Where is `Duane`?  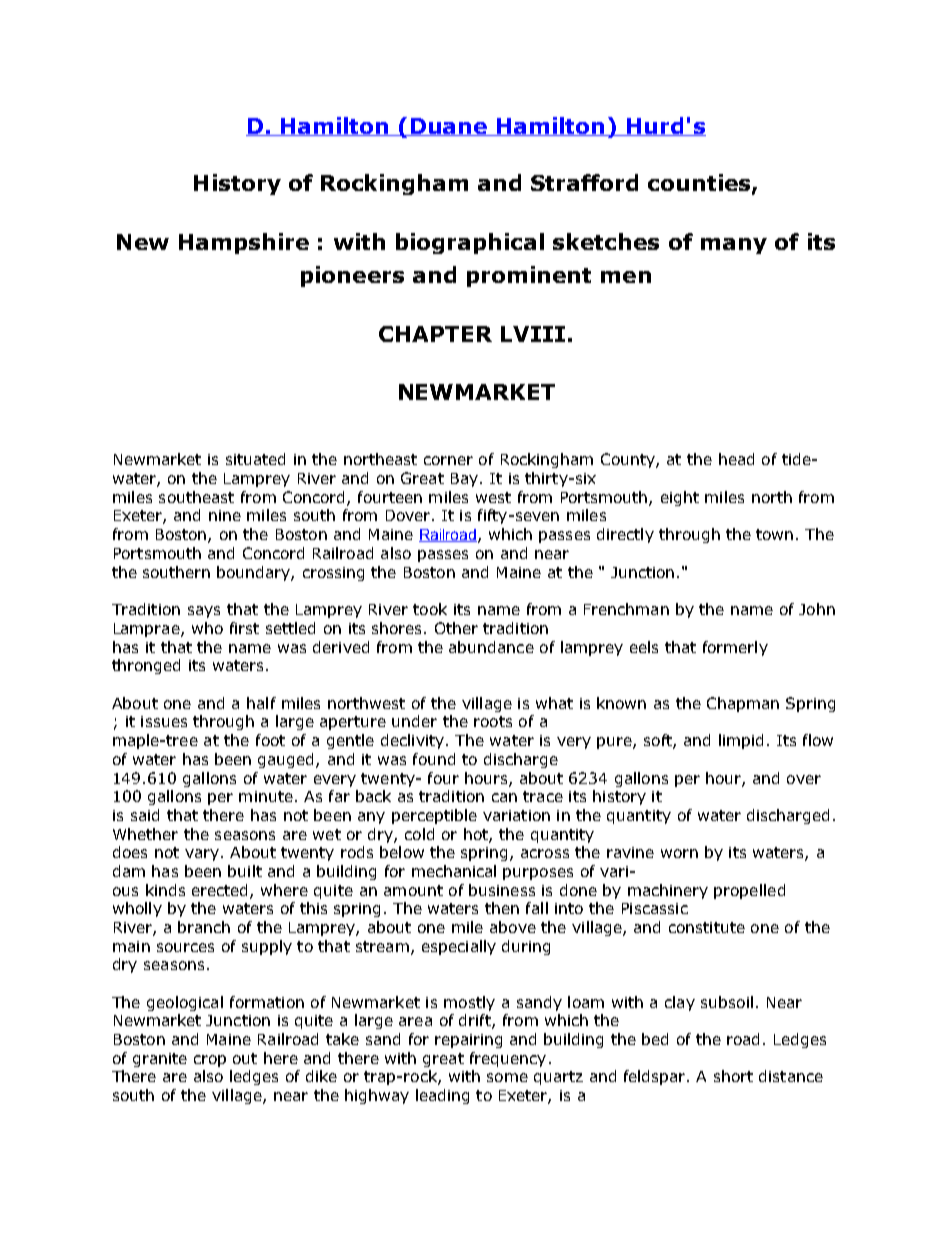 Duane is located at coordinates (449, 127).
